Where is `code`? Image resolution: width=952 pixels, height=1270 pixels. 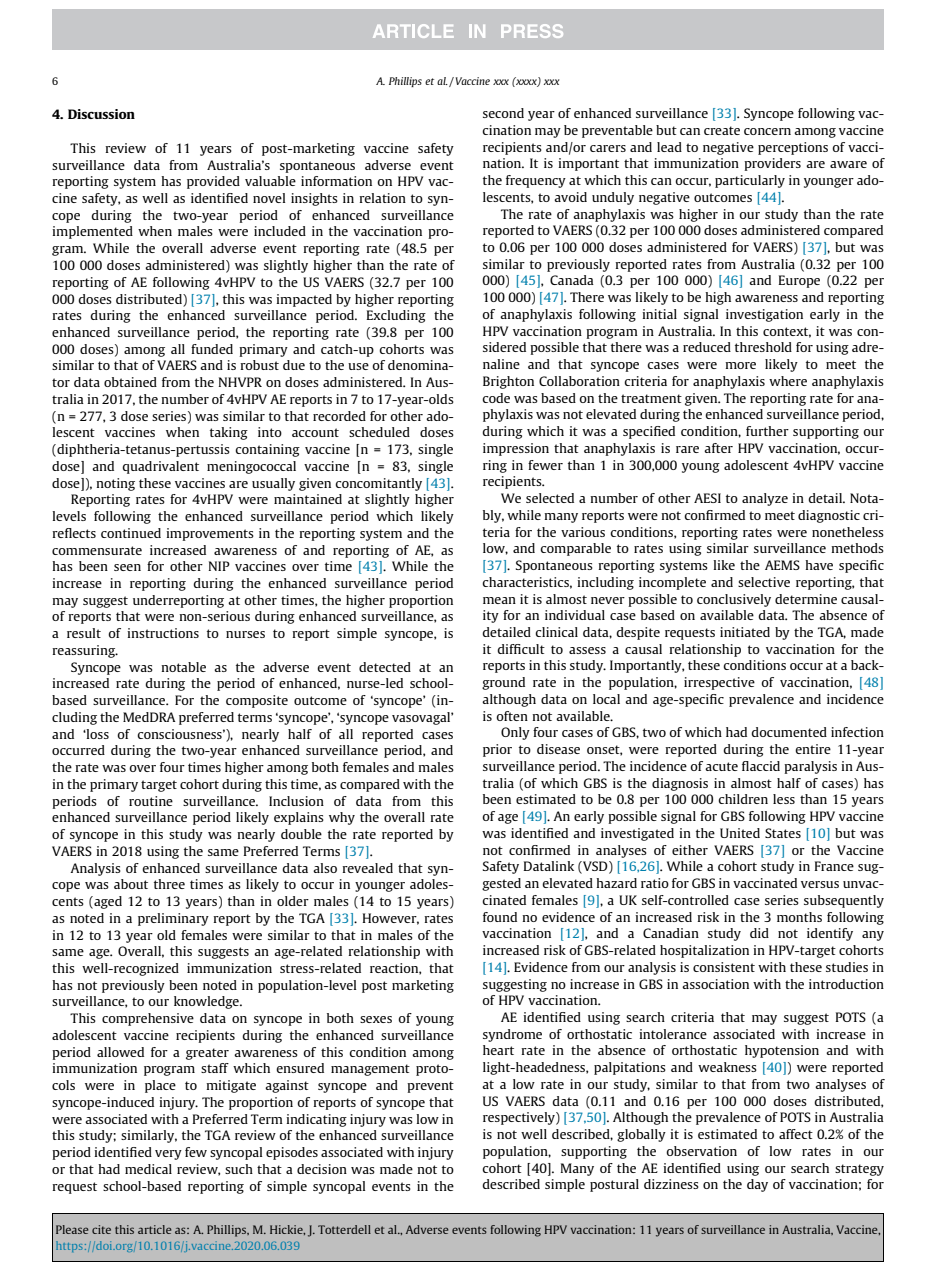 code is located at coordinates (496, 398).
